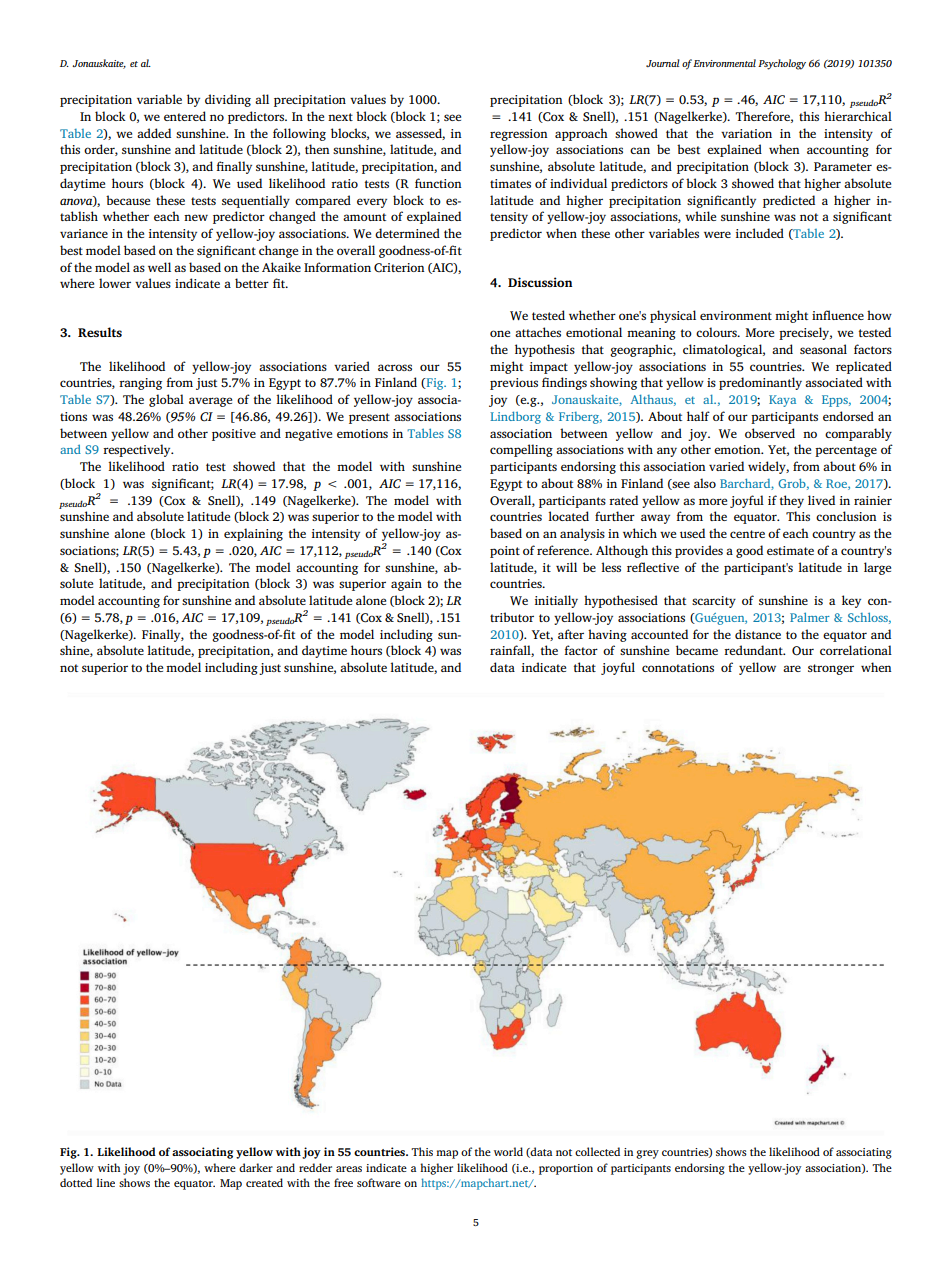 The width and height of the screenshot is (952, 1270). What do you see at coordinates (831, 669) in the screenshot?
I see `stronger` at bounding box center [831, 669].
